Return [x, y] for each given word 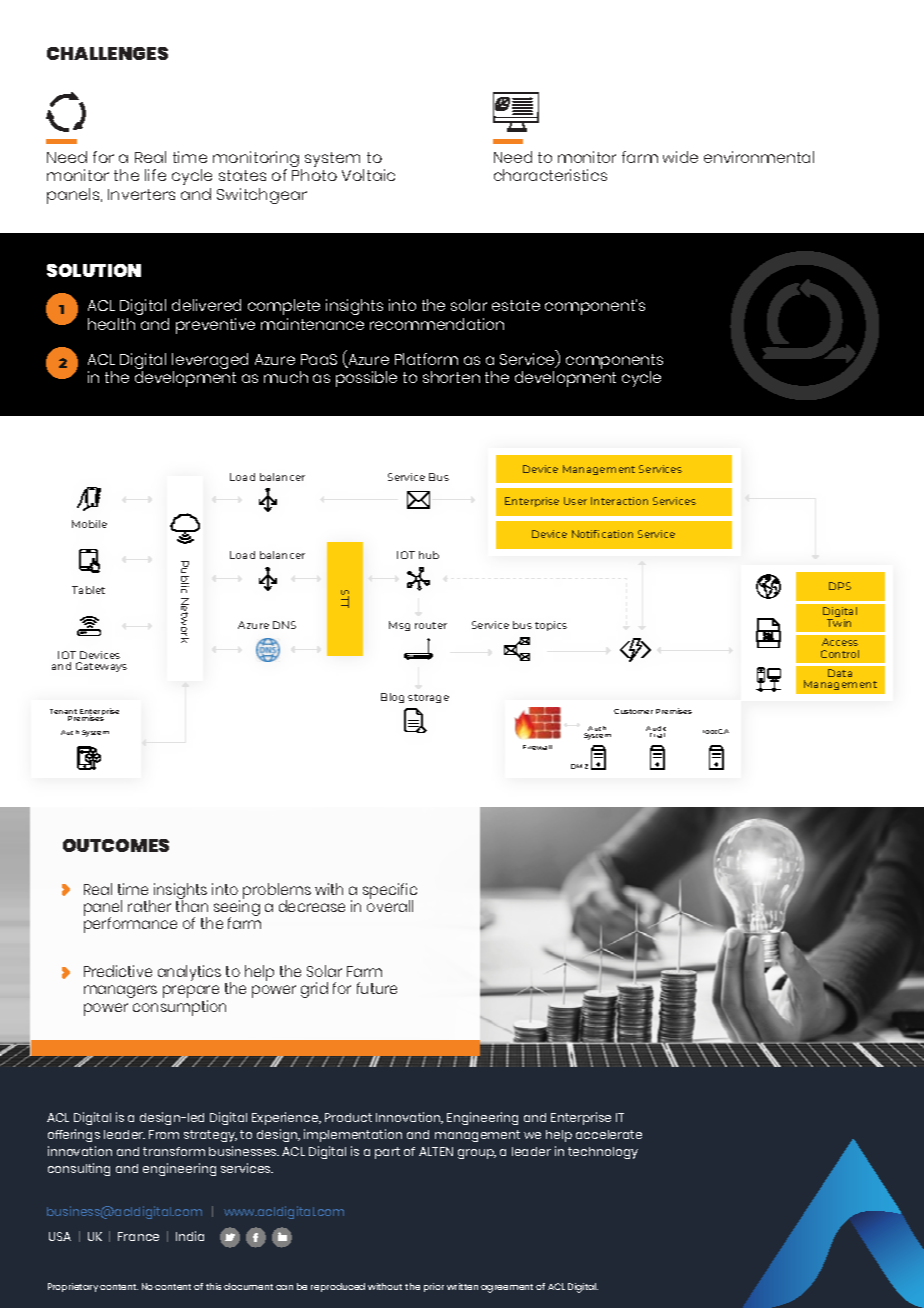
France [138, 1236]
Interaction [619, 501]
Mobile [89, 524]
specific [390, 892]
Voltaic [368, 175]
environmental [759, 157]
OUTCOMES [116, 845]
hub [429, 555]
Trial [657, 735]
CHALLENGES [107, 53]
